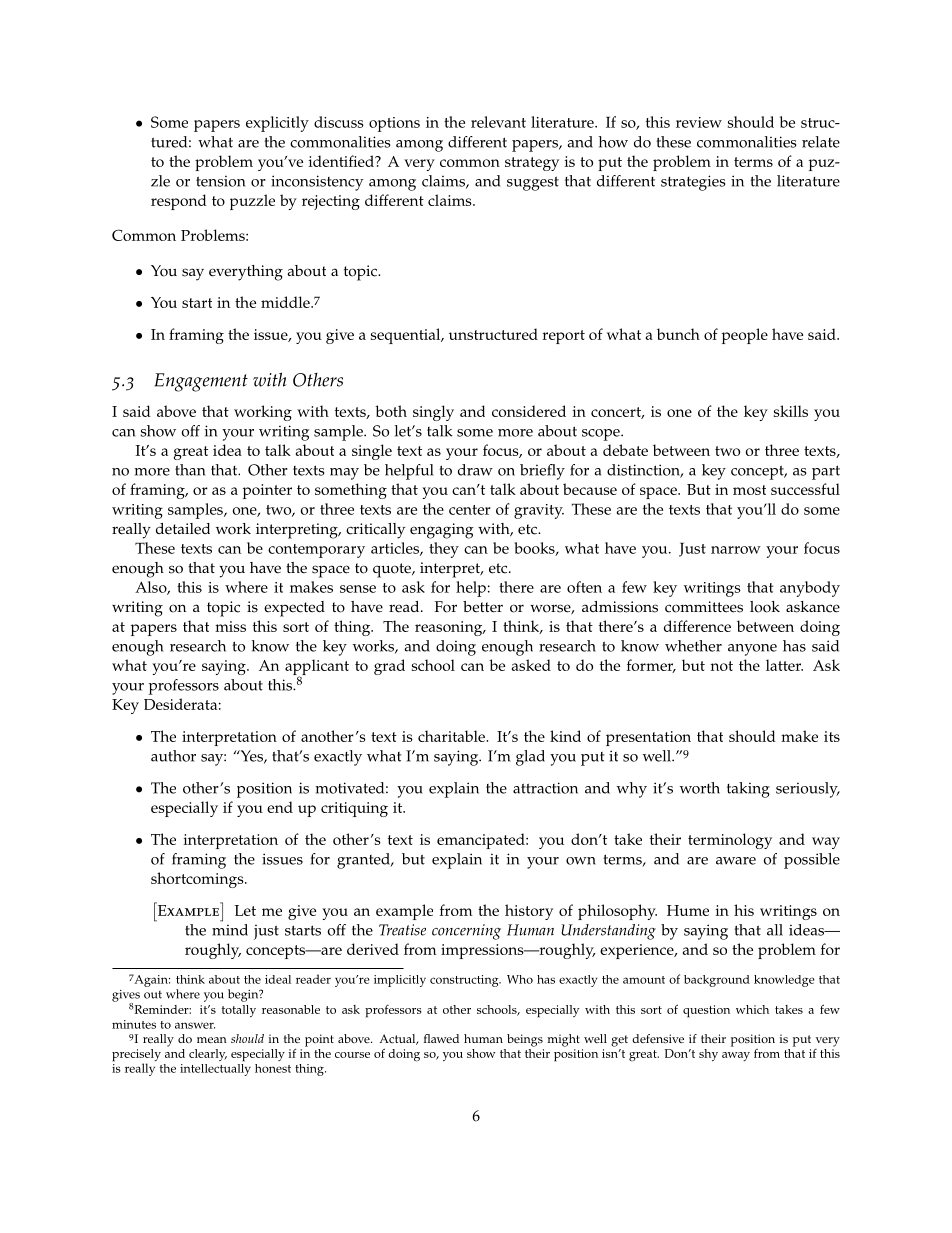 This document has height=1233, width=952. Describe the element at coordinates (498, 122) in the document. I see `relevant` at that location.
